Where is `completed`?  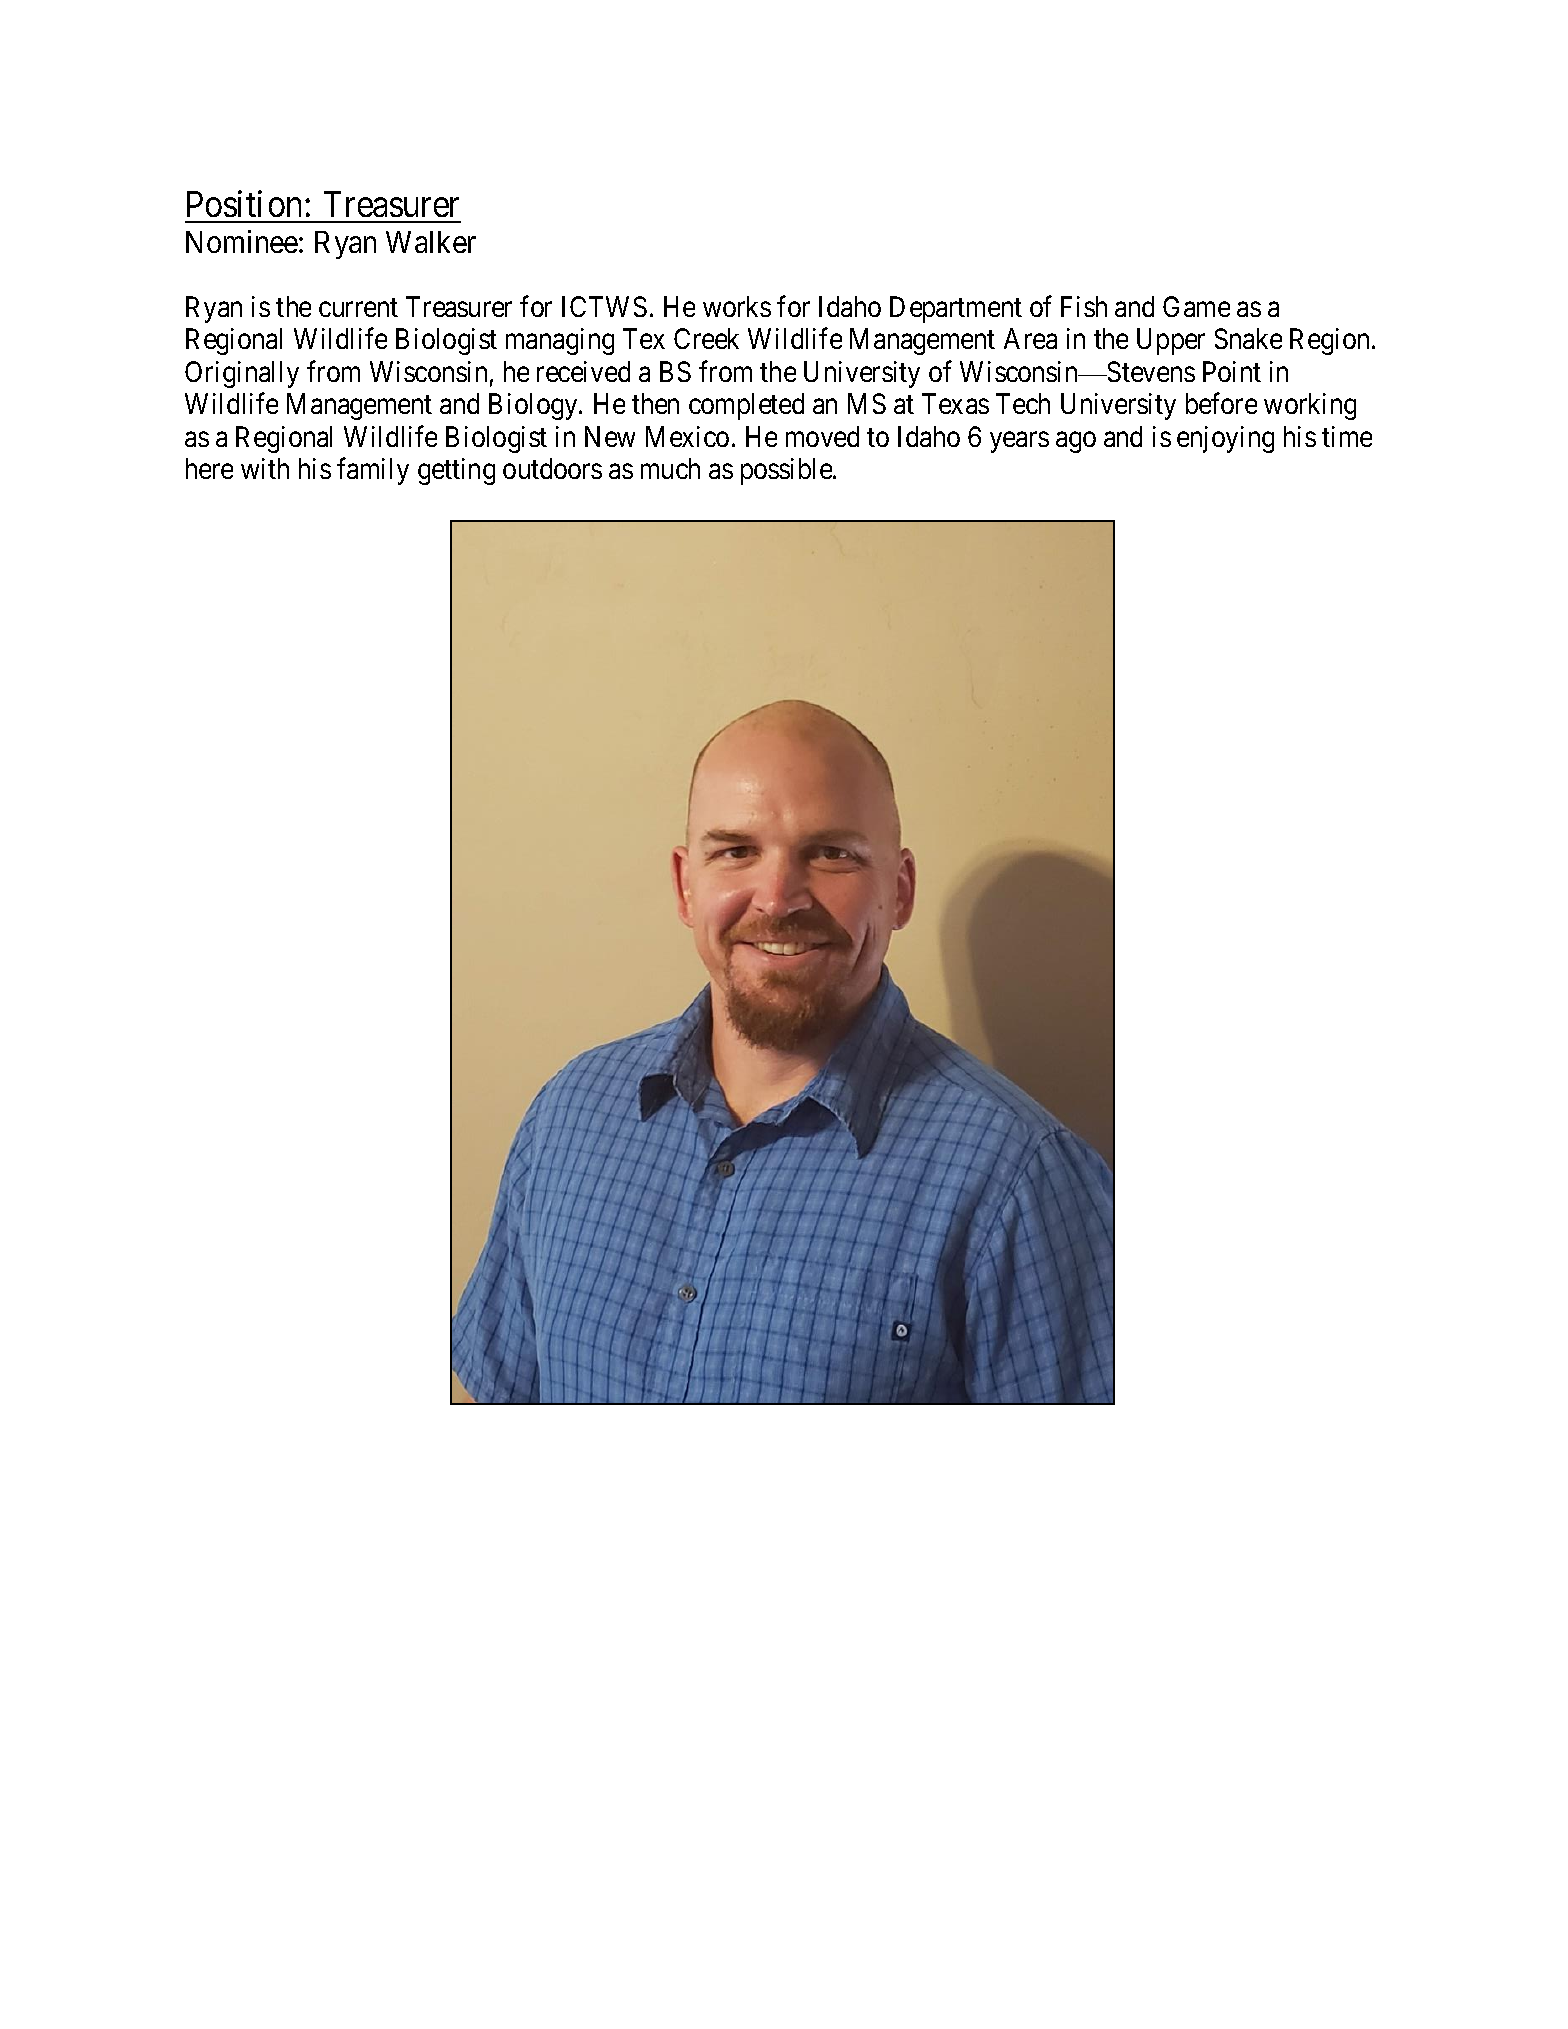 completed is located at coordinates (746, 406).
